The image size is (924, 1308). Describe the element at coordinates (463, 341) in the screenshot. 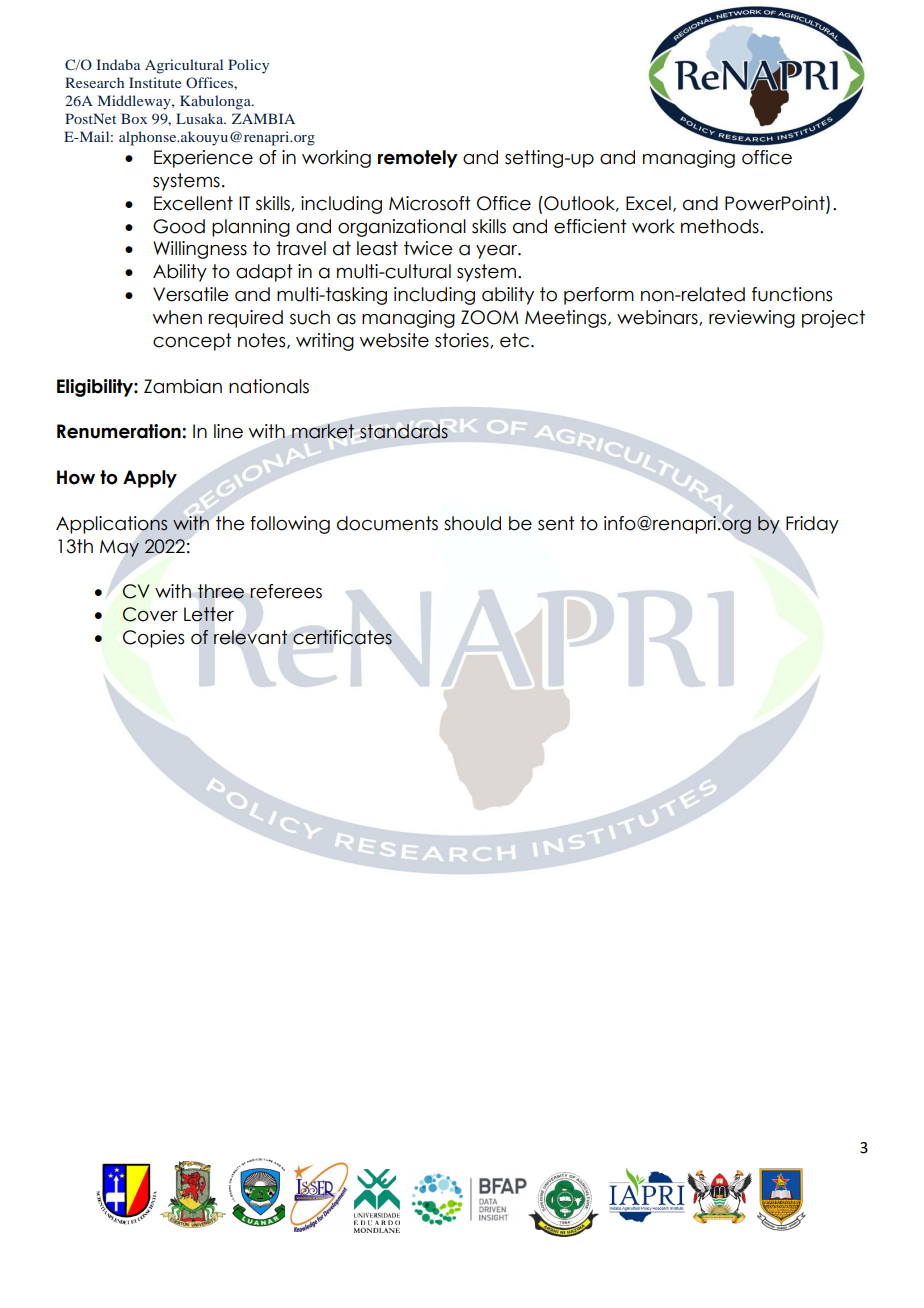

I see `stories` at that location.
